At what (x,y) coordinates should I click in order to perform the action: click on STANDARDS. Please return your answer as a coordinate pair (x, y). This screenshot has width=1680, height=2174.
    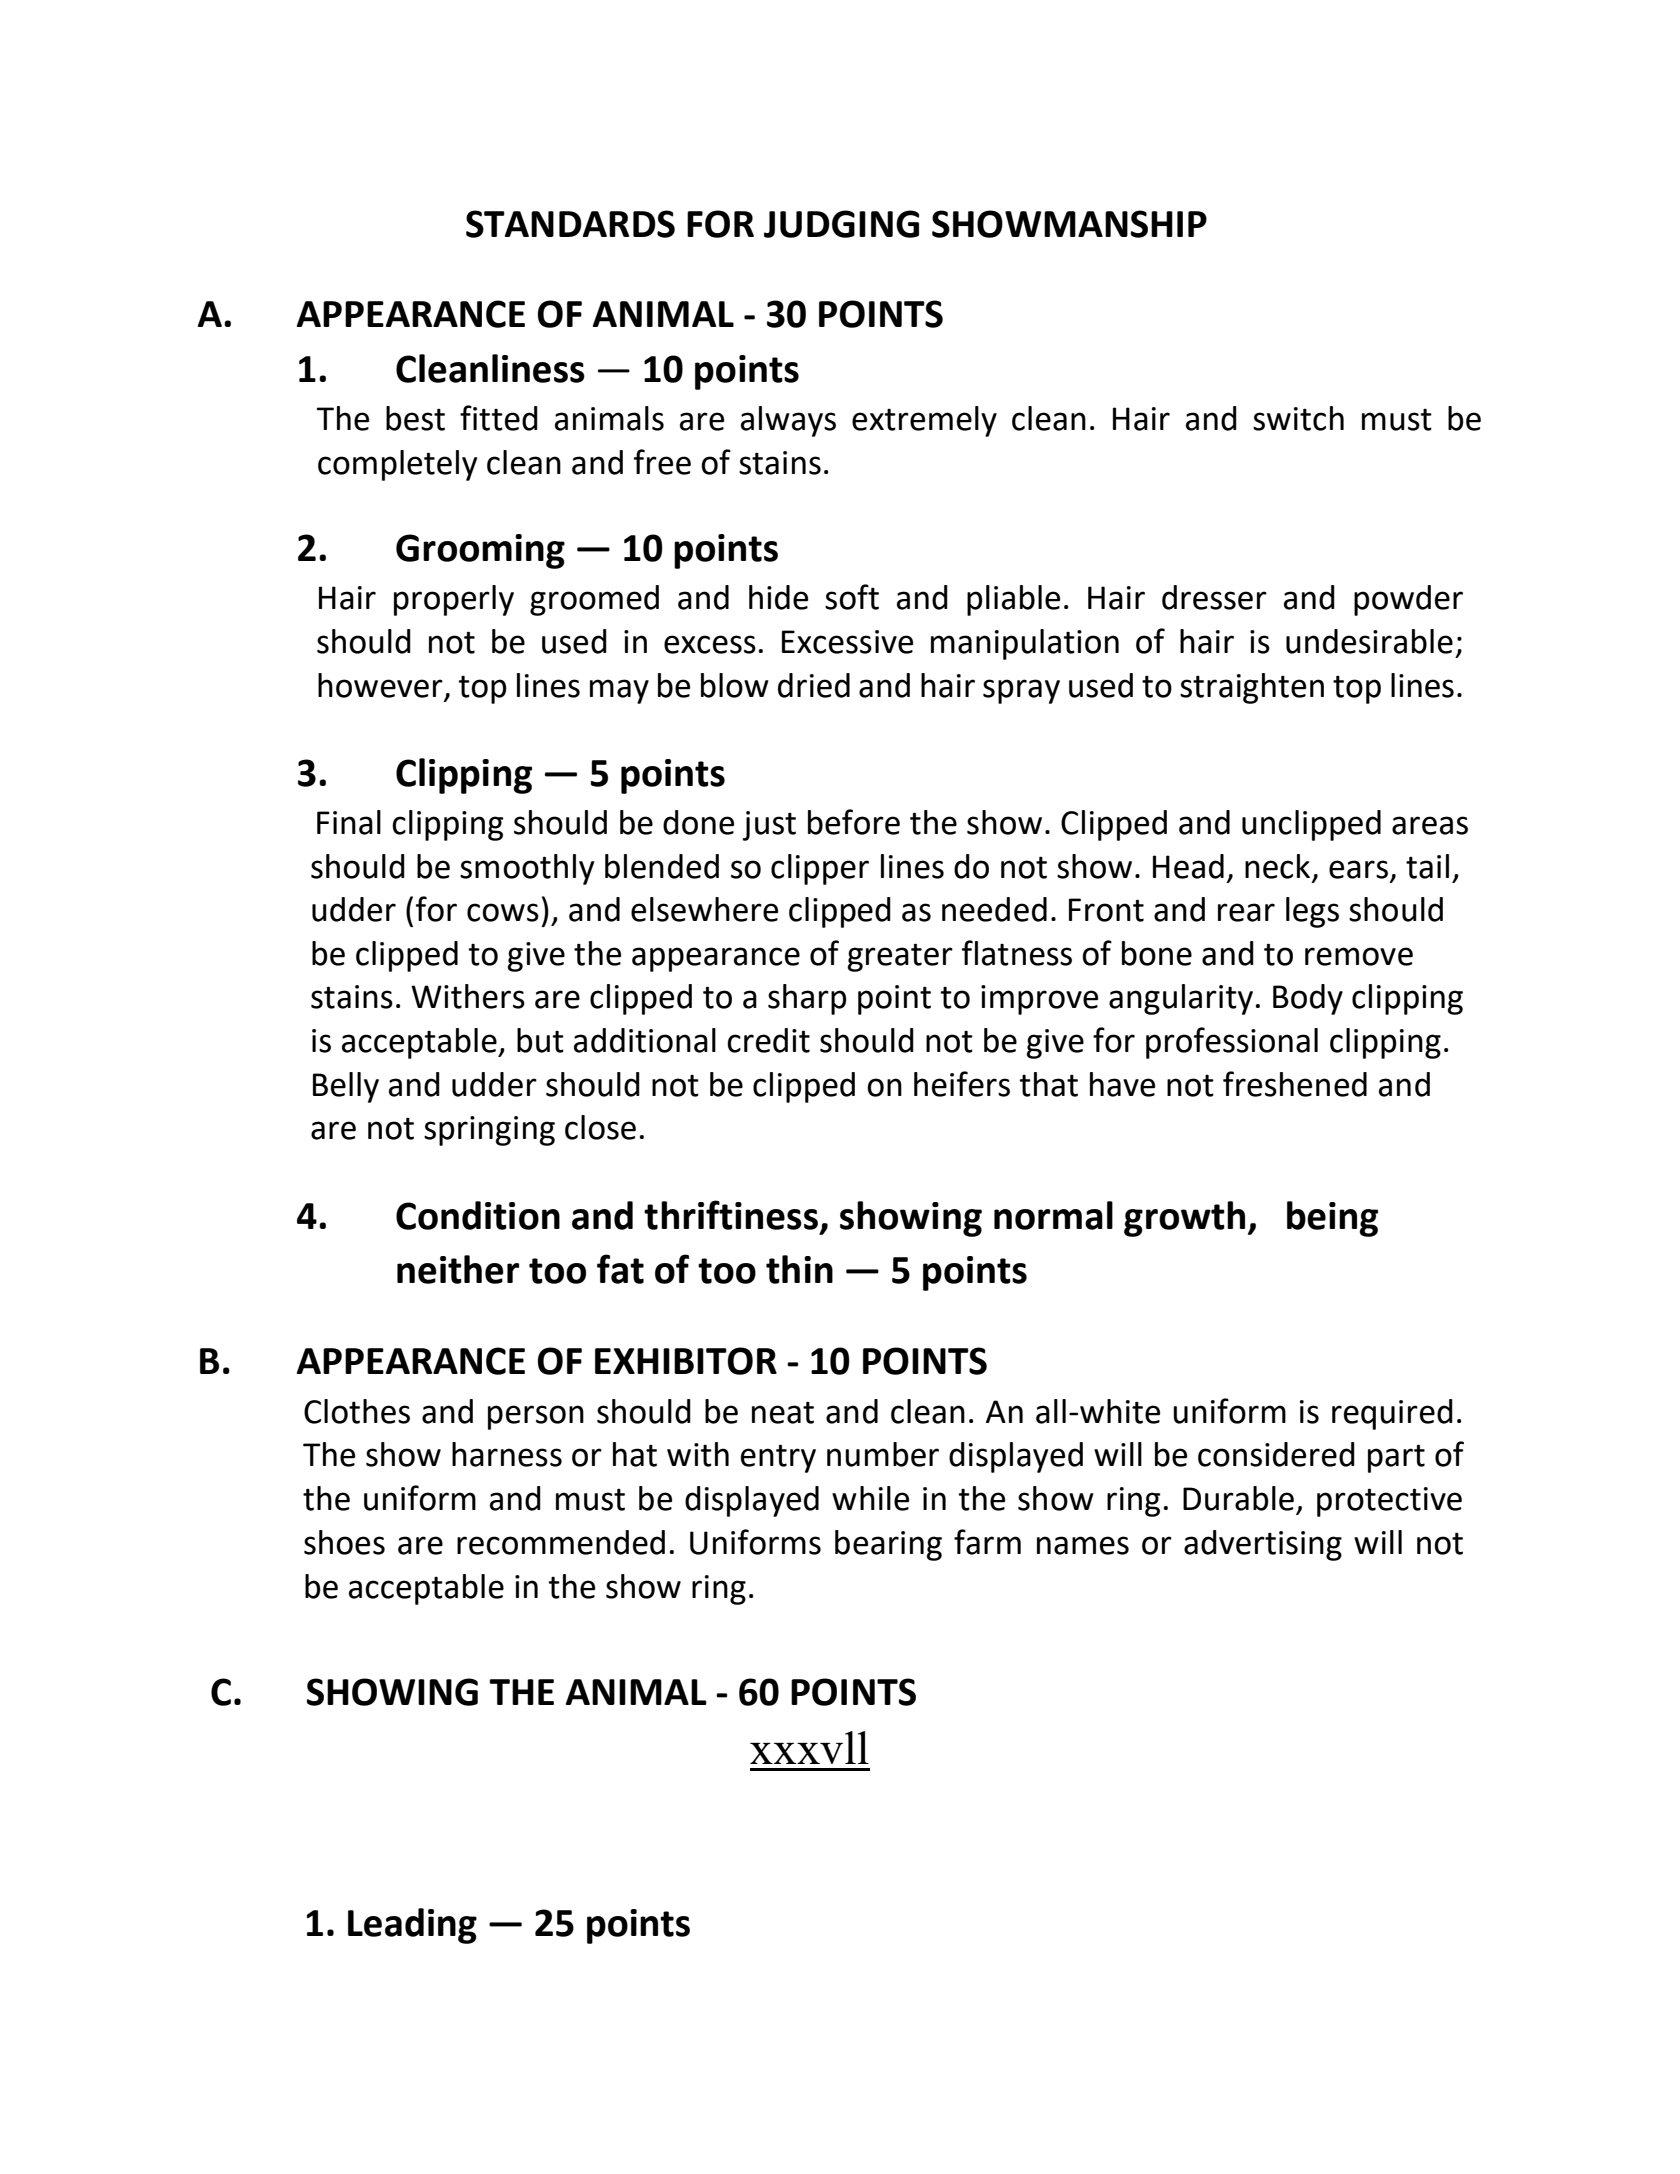
    Looking at the image, I should click on (570, 224).
